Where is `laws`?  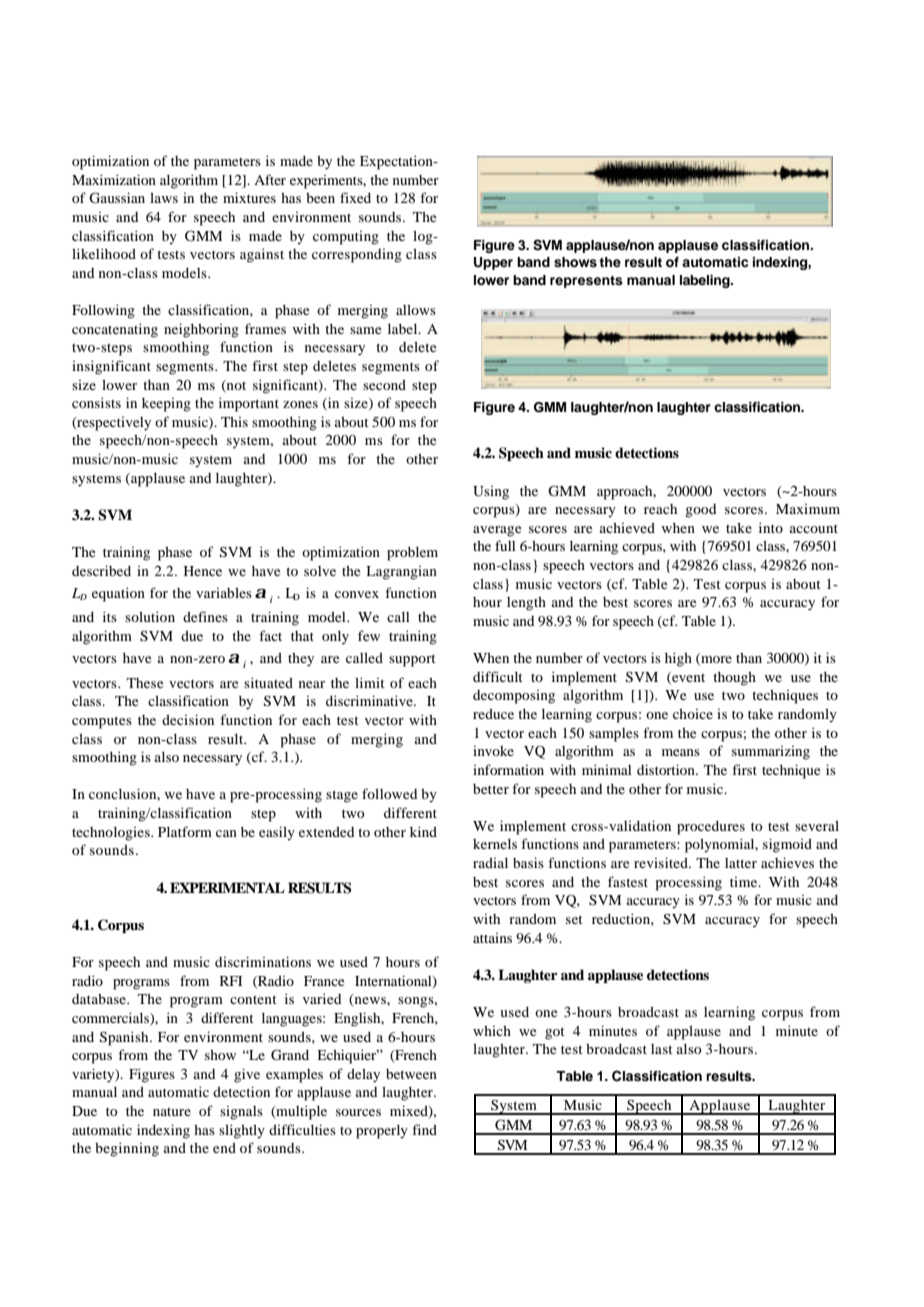
laws is located at coordinates (164, 198).
